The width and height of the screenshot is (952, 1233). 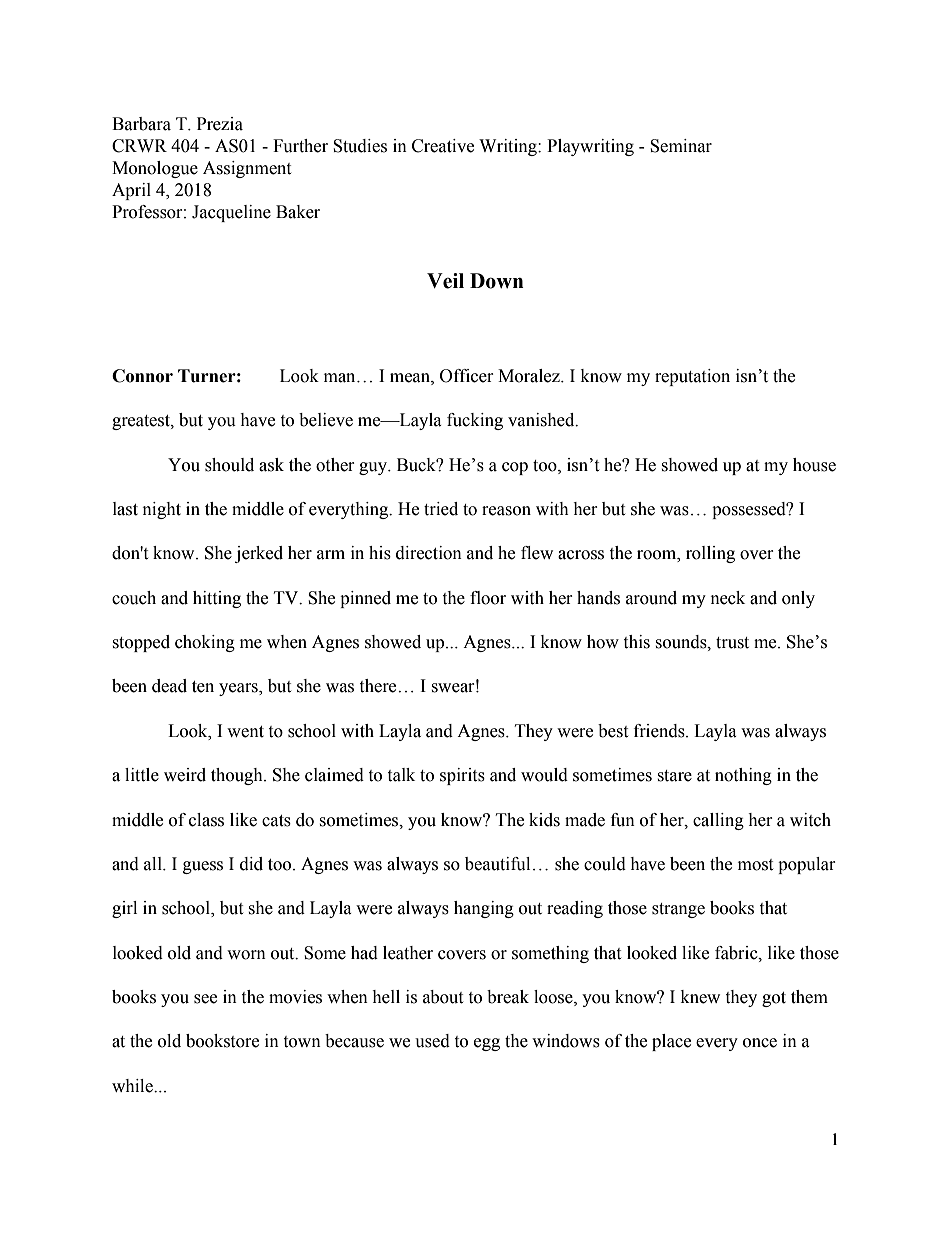 I want to click on Assignment, so click(x=247, y=169).
